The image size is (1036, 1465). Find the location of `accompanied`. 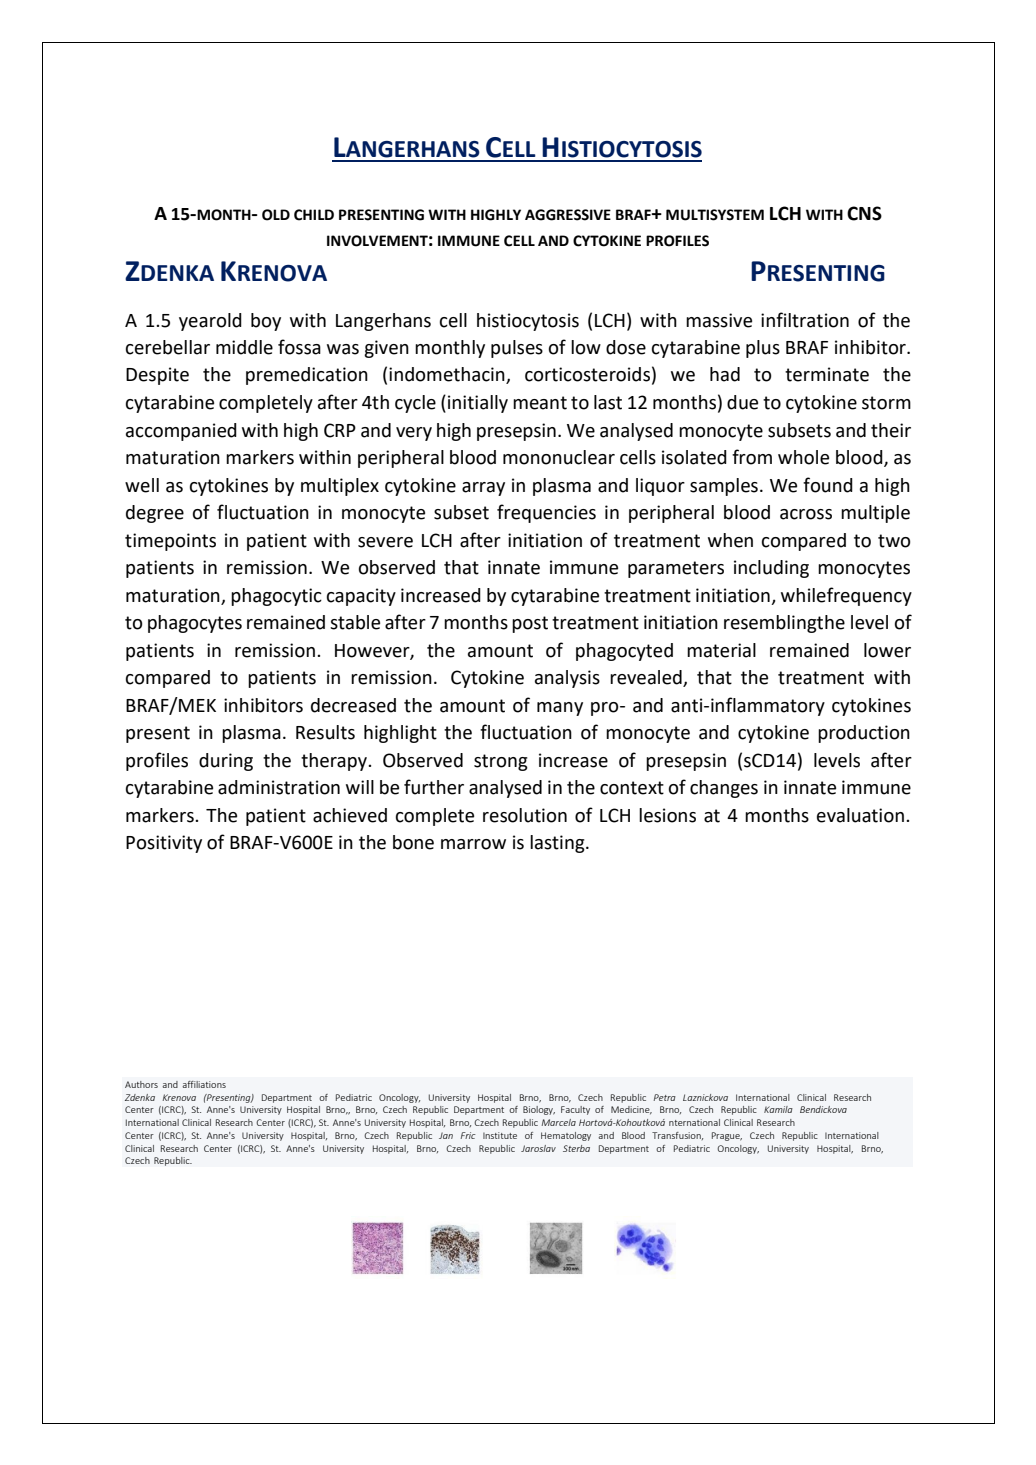

accompanied is located at coordinates (181, 432).
